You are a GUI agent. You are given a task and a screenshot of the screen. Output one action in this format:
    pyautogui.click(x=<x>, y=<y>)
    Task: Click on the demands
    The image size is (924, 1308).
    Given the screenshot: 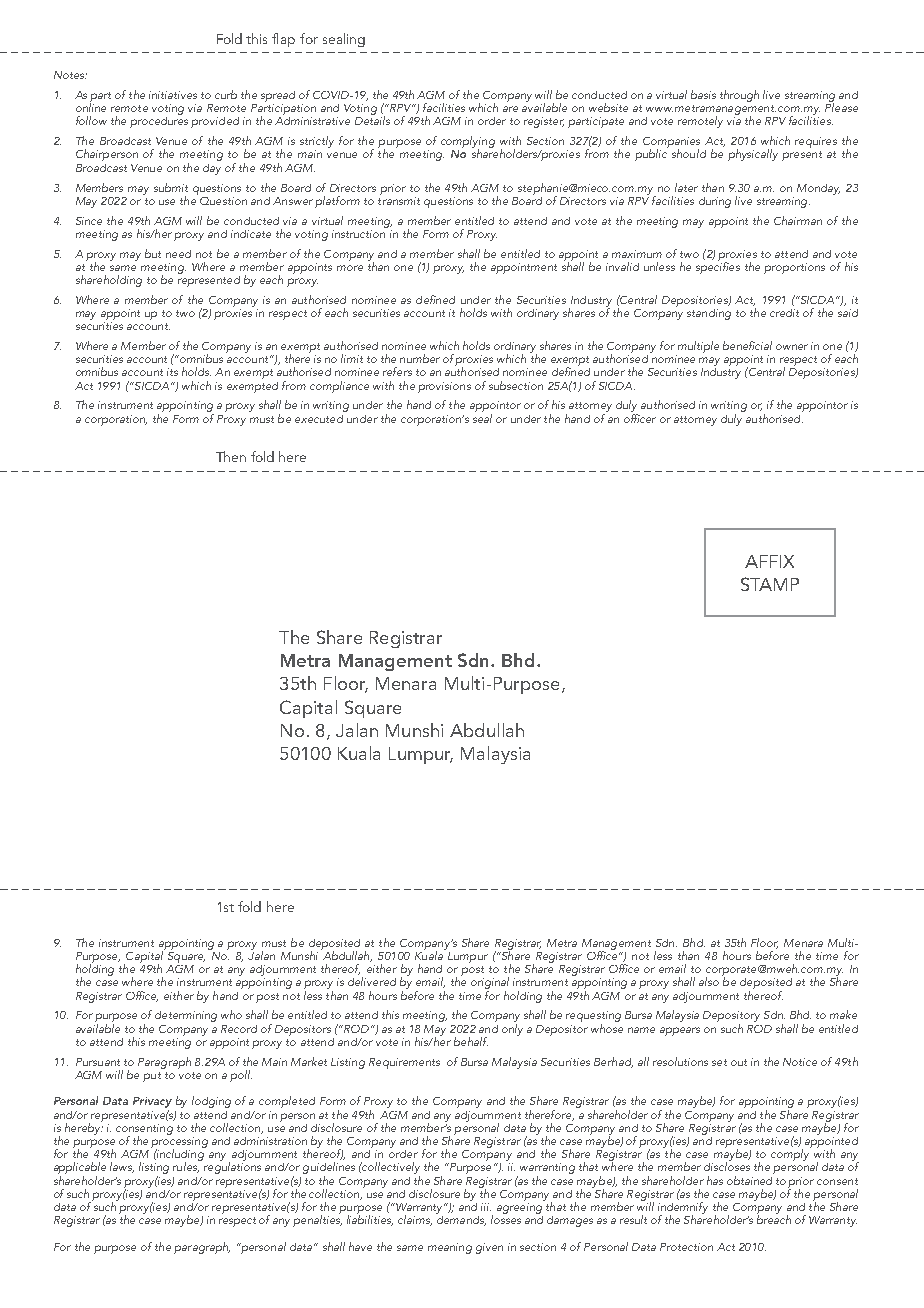 What is the action you would take?
    pyautogui.click(x=461, y=1219)
